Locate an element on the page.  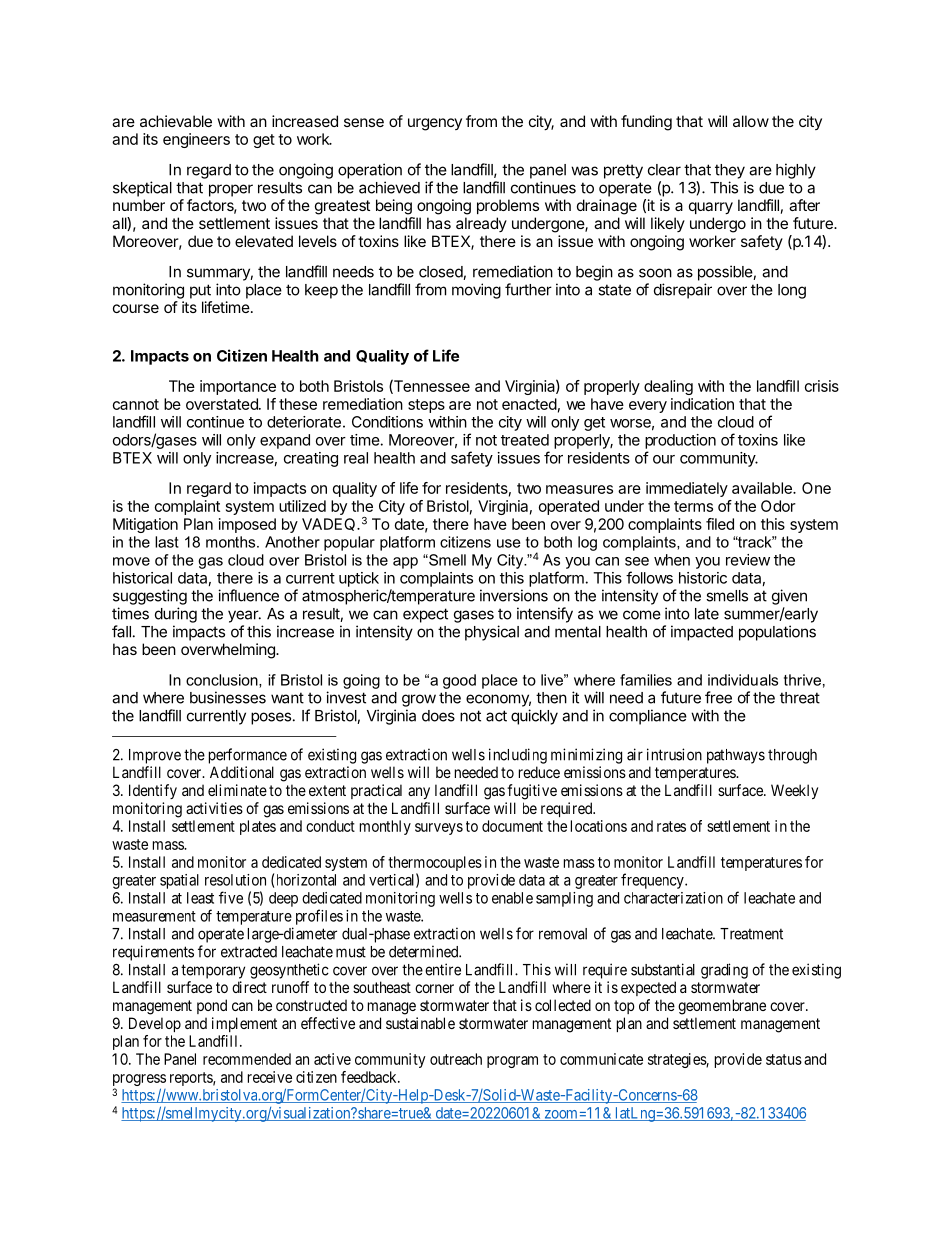
given is located at coordinates (789, 597).
